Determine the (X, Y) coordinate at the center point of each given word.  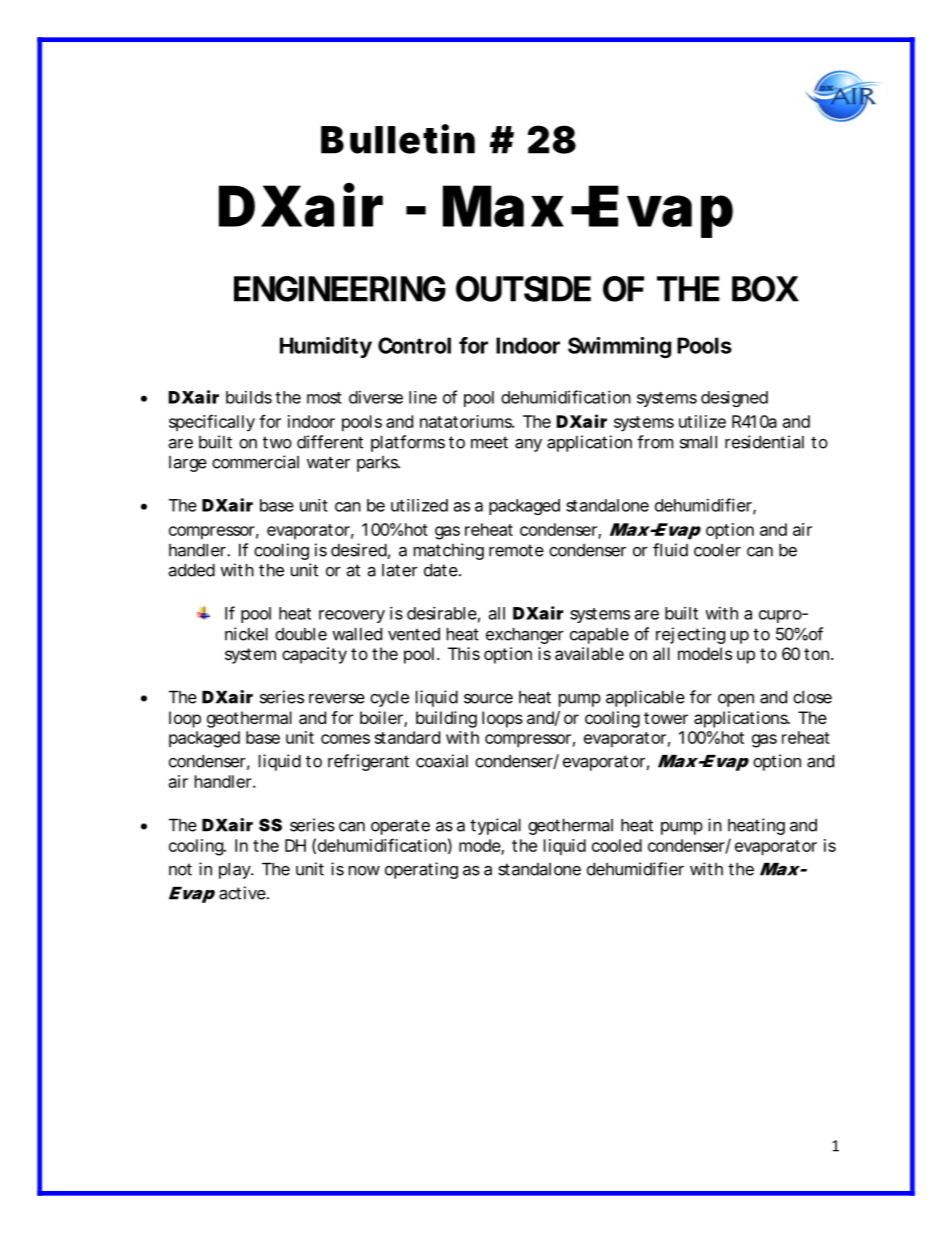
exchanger (525, 636)
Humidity (326, 347)
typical (495, 826)
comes (345, 739)
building (446, 719)
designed (734, 399)
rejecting (690, 635)
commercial (255, 462)
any (528, 445)
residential (764, 442)
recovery (352, 616)
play (236, 871)
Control (414, 345)
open (736, 700)
